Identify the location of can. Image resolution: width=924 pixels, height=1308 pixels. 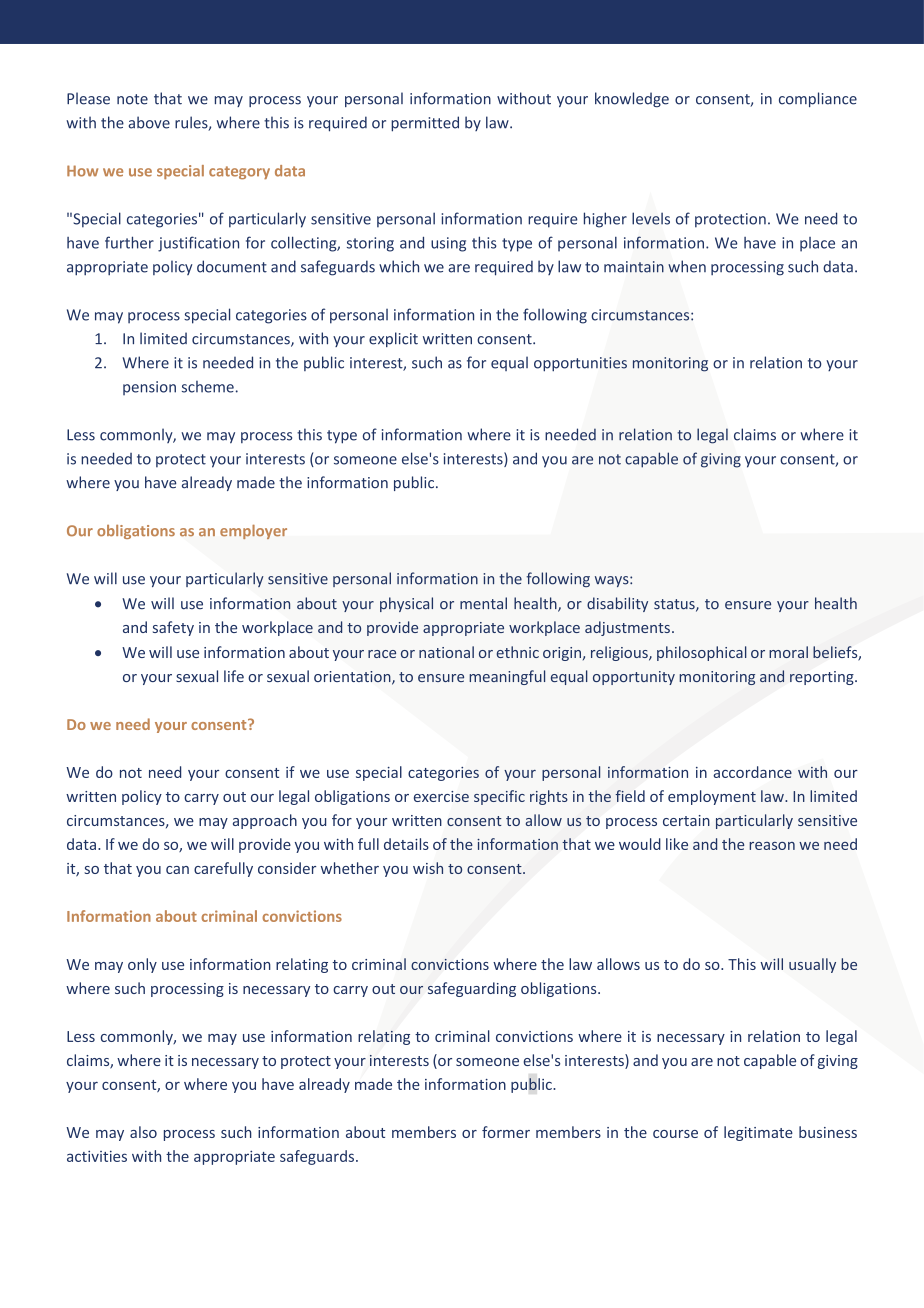
(177, 870).
